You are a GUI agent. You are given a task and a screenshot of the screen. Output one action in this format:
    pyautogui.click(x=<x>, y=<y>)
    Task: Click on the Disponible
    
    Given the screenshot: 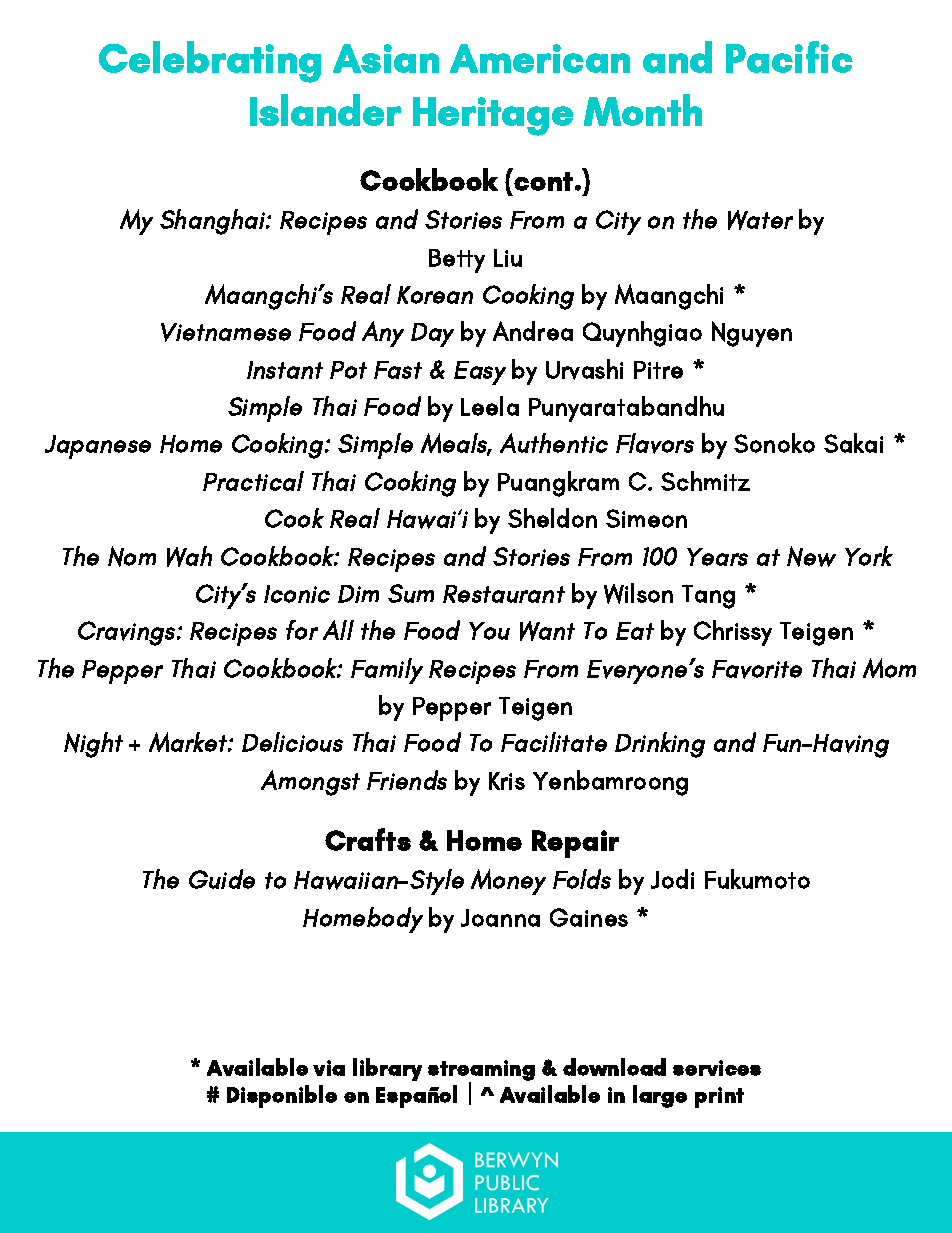 What is the action you would take?
    pyautogui.click(x=282, y=1096)
